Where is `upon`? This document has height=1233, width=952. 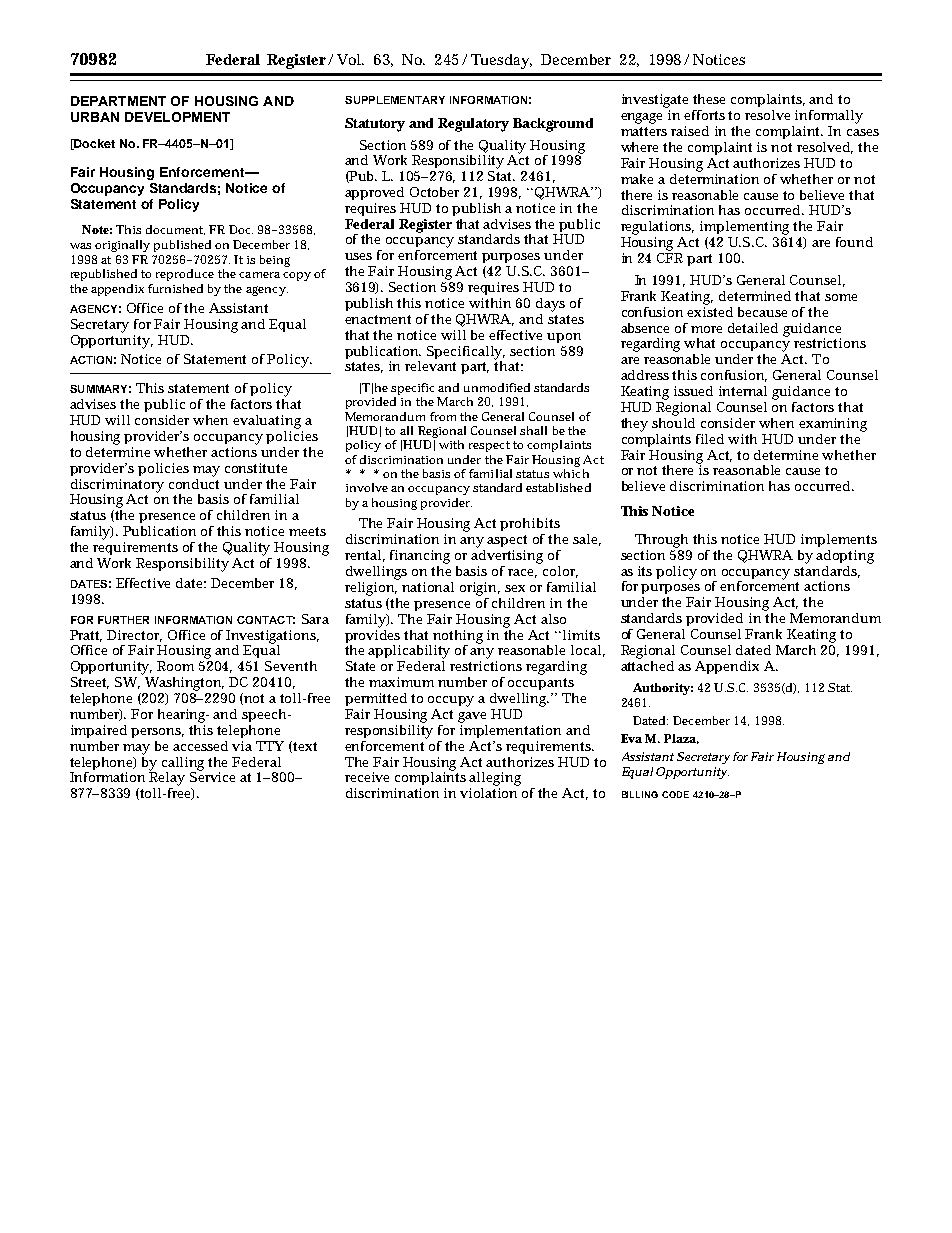
upon is located at coordinates (564, 338).
